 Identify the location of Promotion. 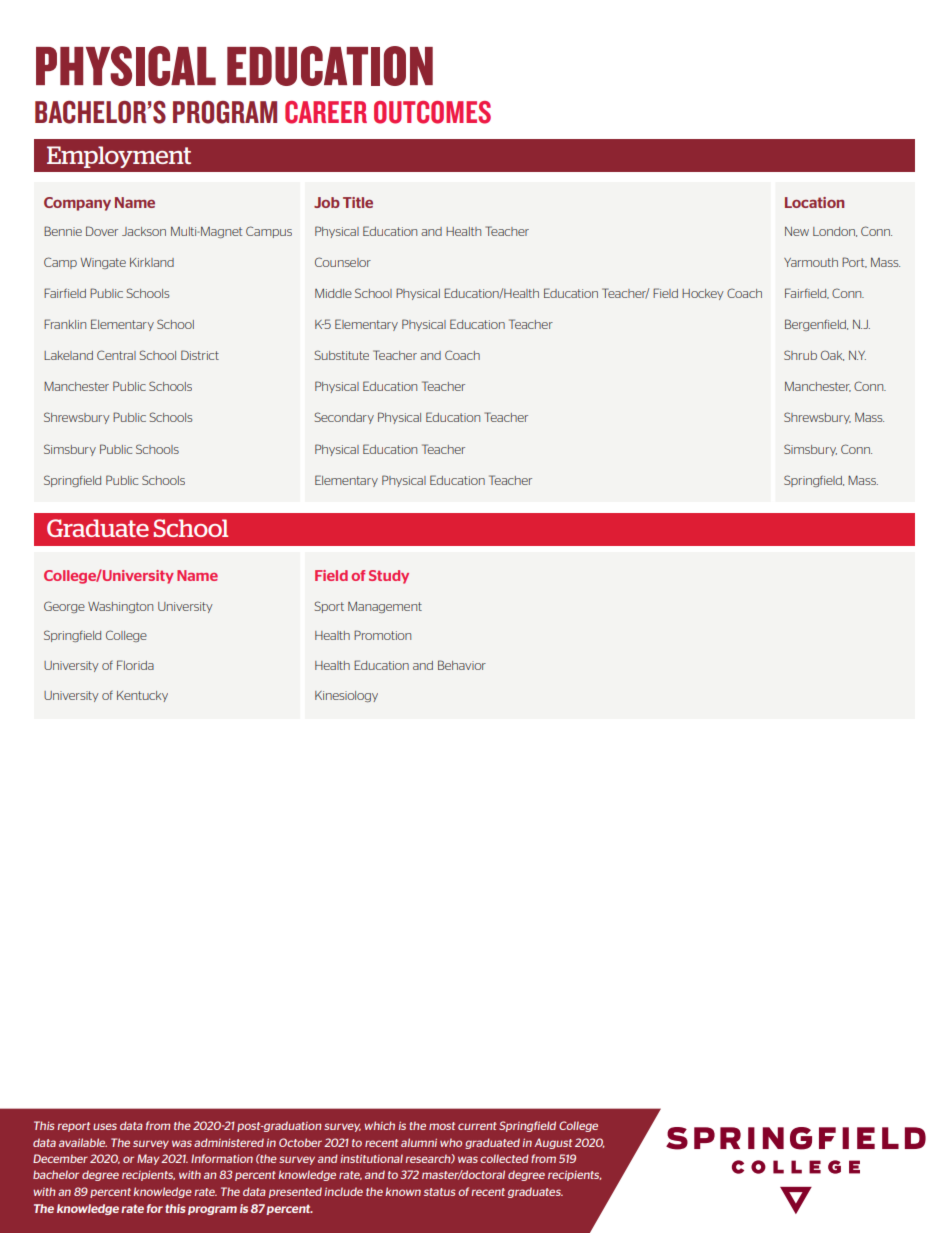
(382, 635).
